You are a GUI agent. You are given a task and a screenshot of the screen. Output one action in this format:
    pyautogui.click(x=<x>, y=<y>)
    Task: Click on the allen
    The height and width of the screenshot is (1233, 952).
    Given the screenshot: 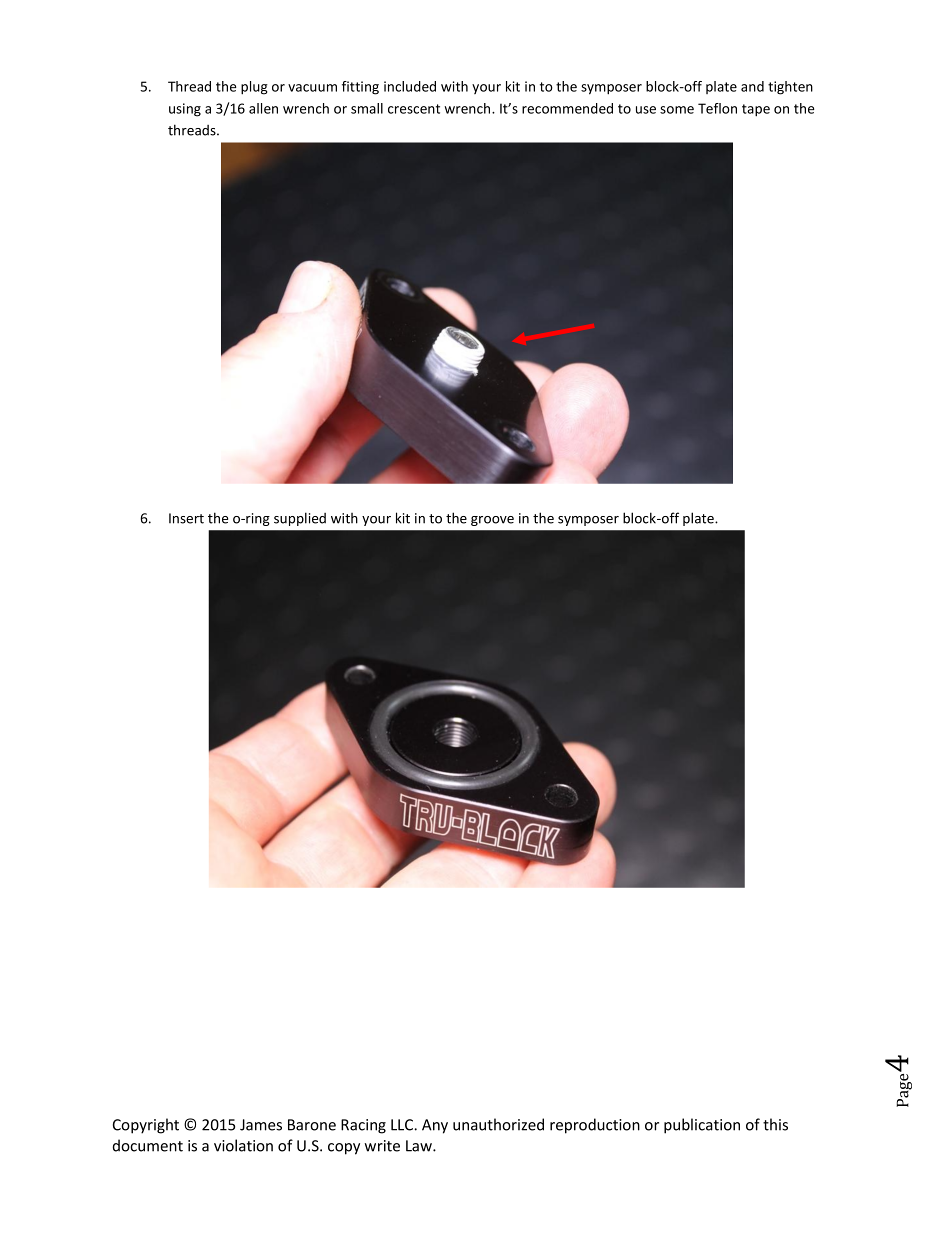 What is the action you would take?
    pyautogui.click(x=263, y=108)
